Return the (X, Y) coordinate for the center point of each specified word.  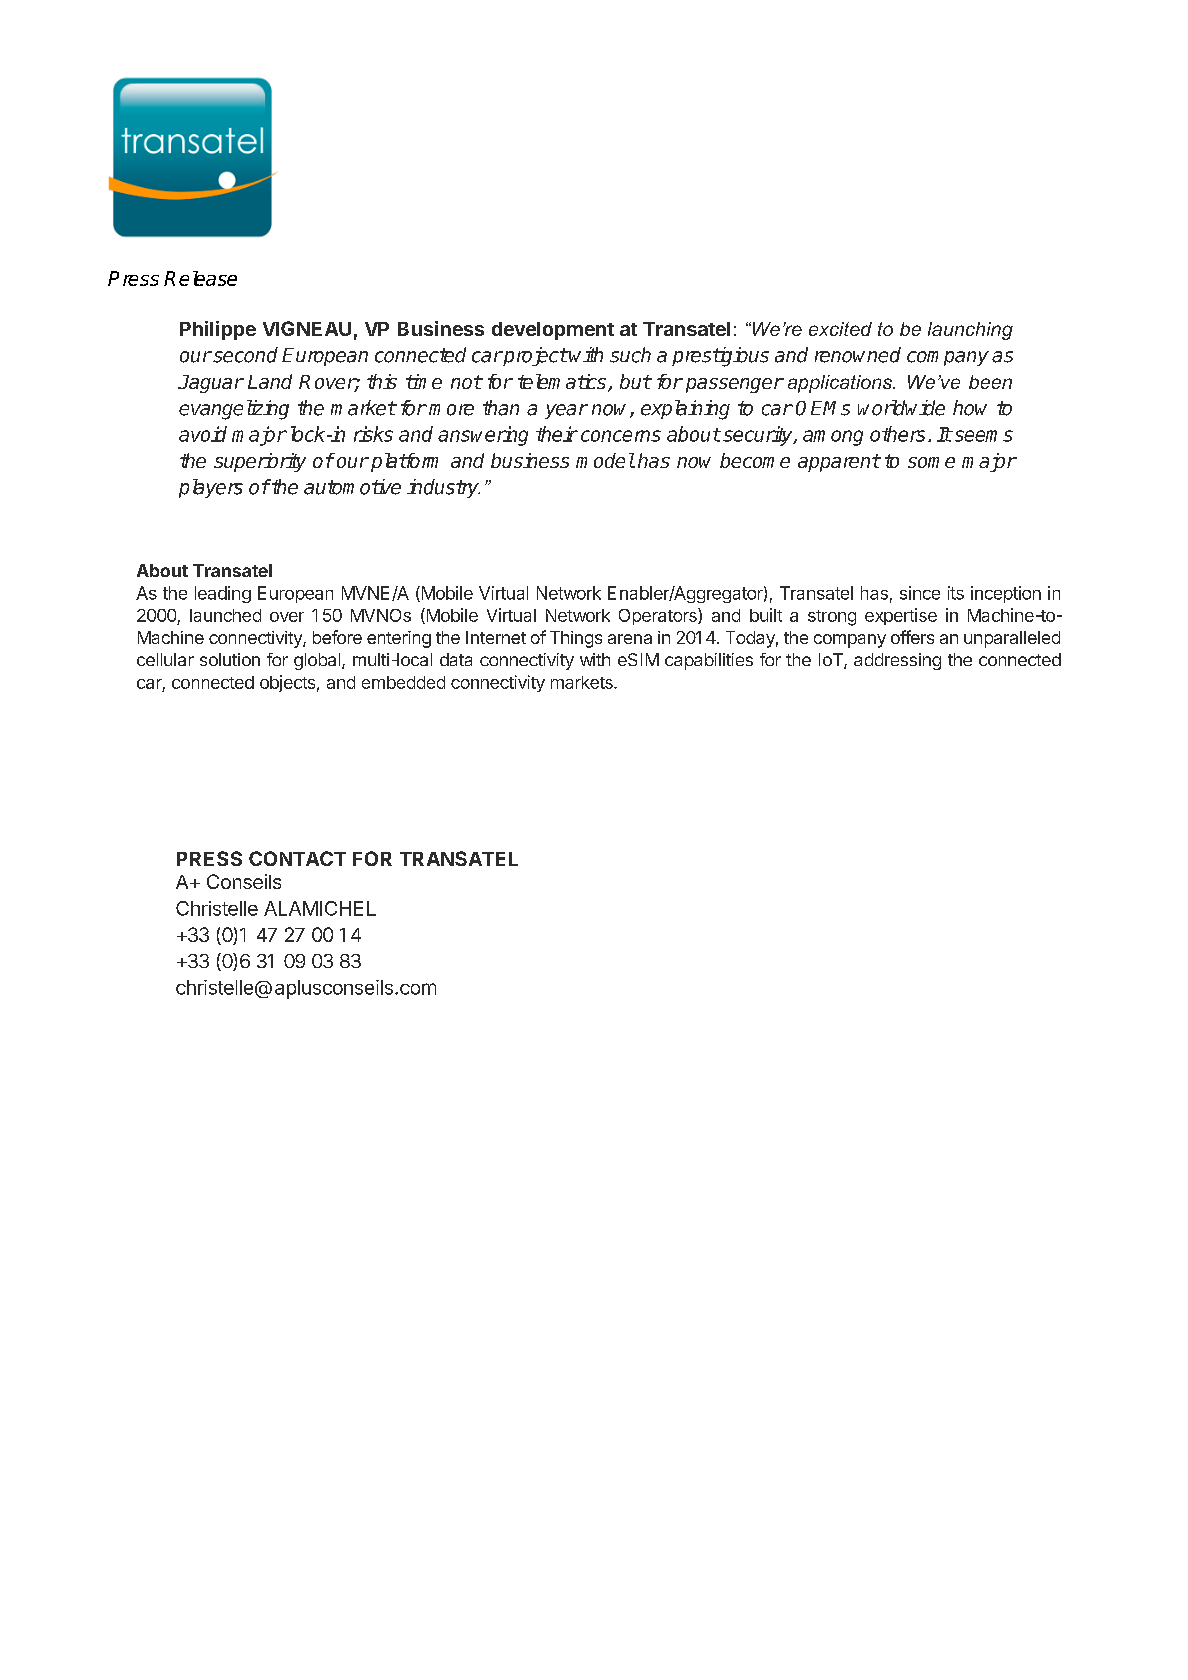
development (553, 331)
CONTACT (297, 858)
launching (970, 331)
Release (200, 278)
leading (223, 594)
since (920, 593)
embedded (403, 682)
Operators (659, 616)
